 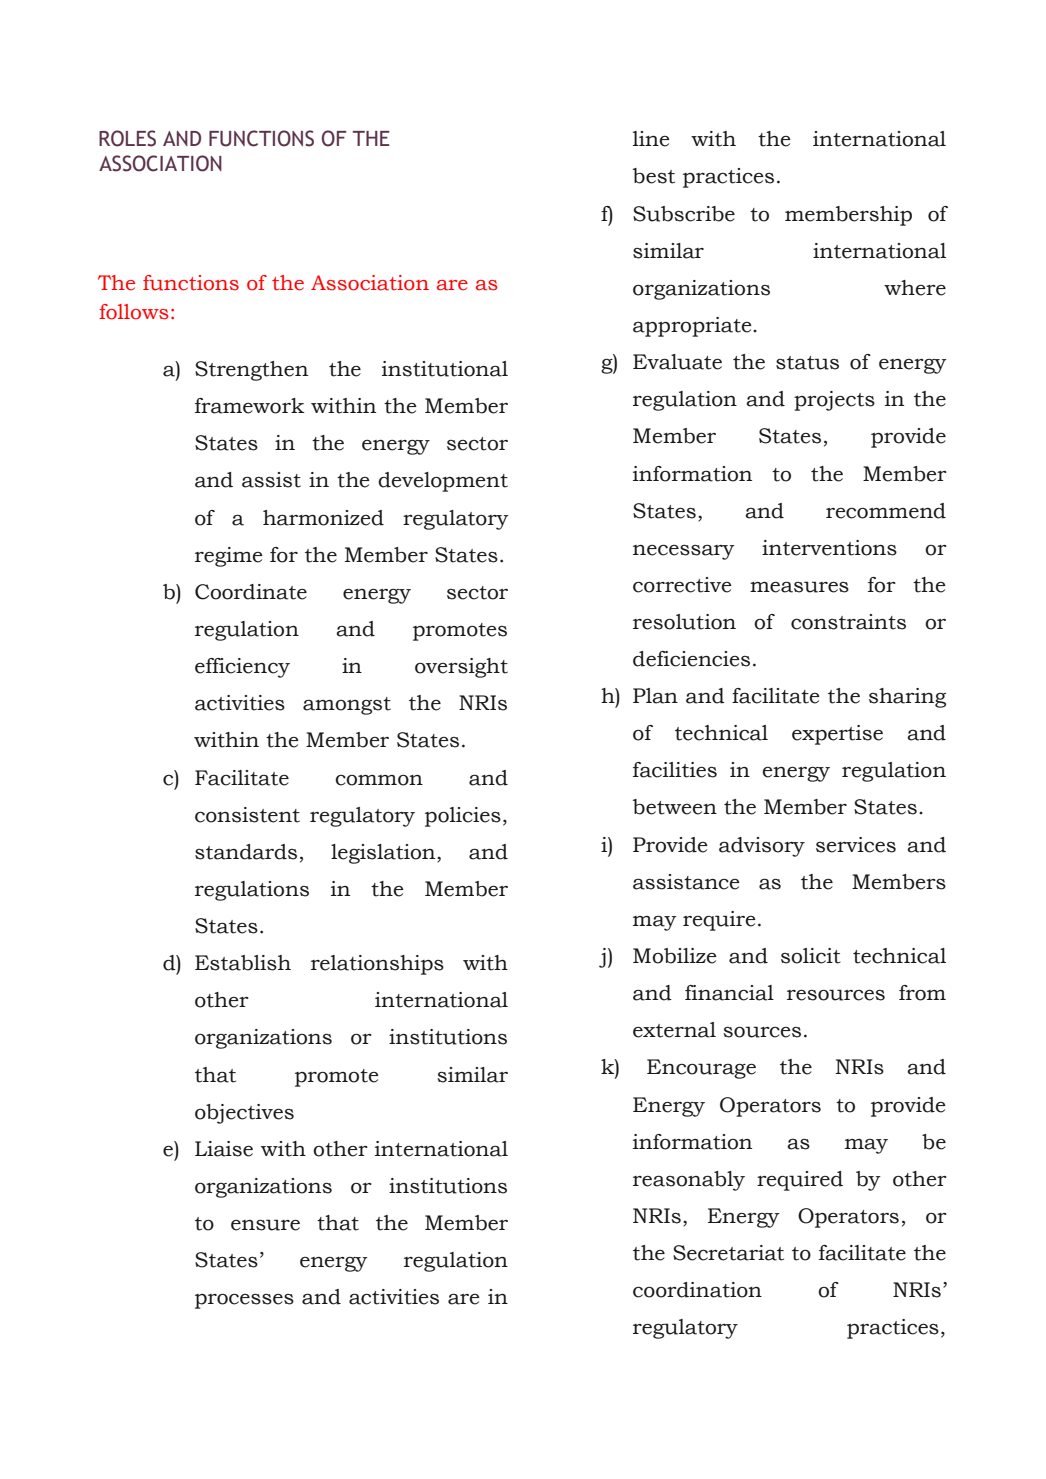 What do you see at coordinates (654, 176) in the screenshot?
I see `best` at bounding box center [654, 176].
